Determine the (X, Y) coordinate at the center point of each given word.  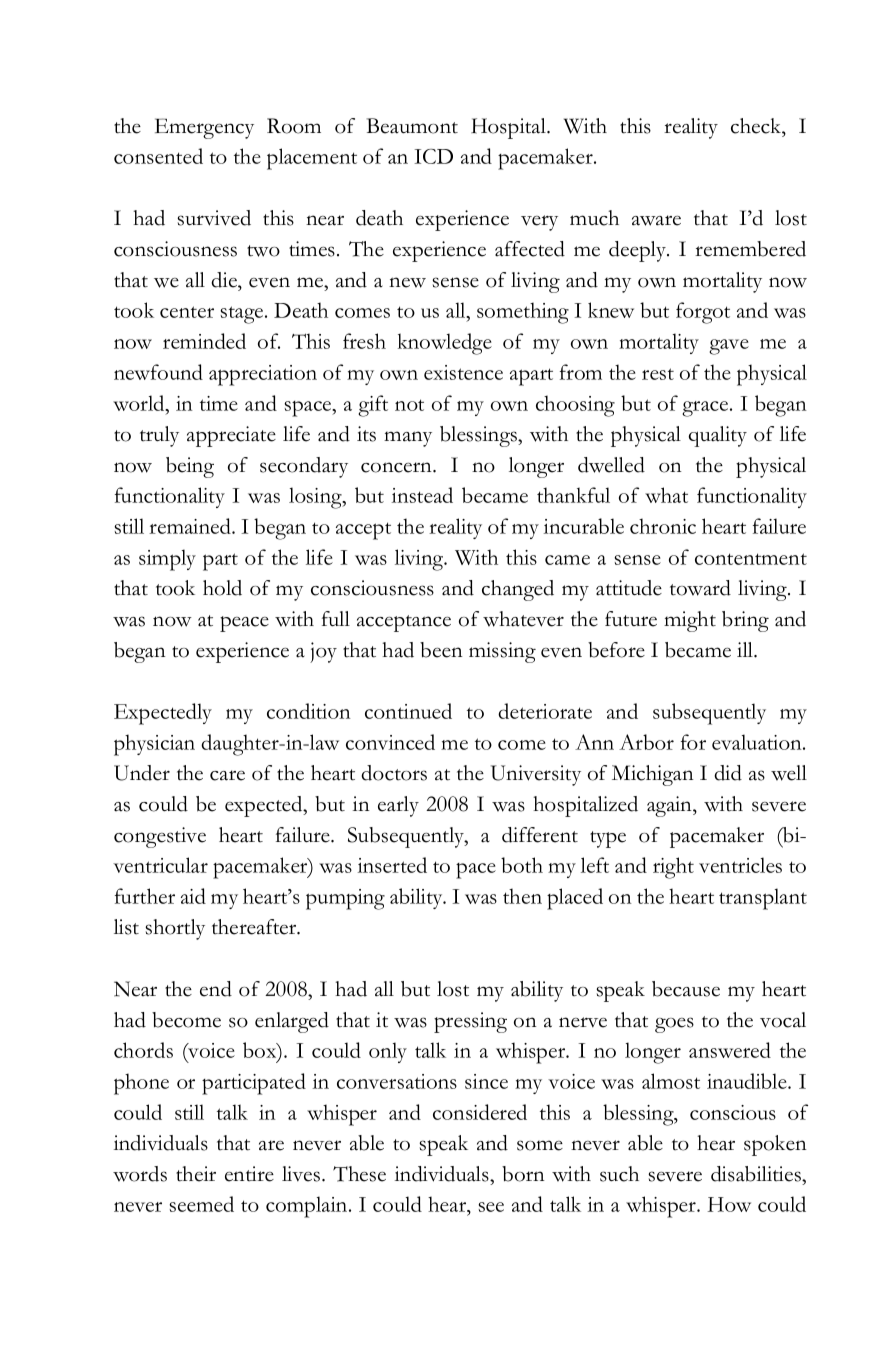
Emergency (204, 128)
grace (706, 409)
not (409, 405)
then (522, 896)
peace (244, 624)
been (441, 650)
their (196, 1174)
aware (656, 220)
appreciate (231, 436)
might (690, 621)
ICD (433, 156)
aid (193, 896)
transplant (763, 899)
